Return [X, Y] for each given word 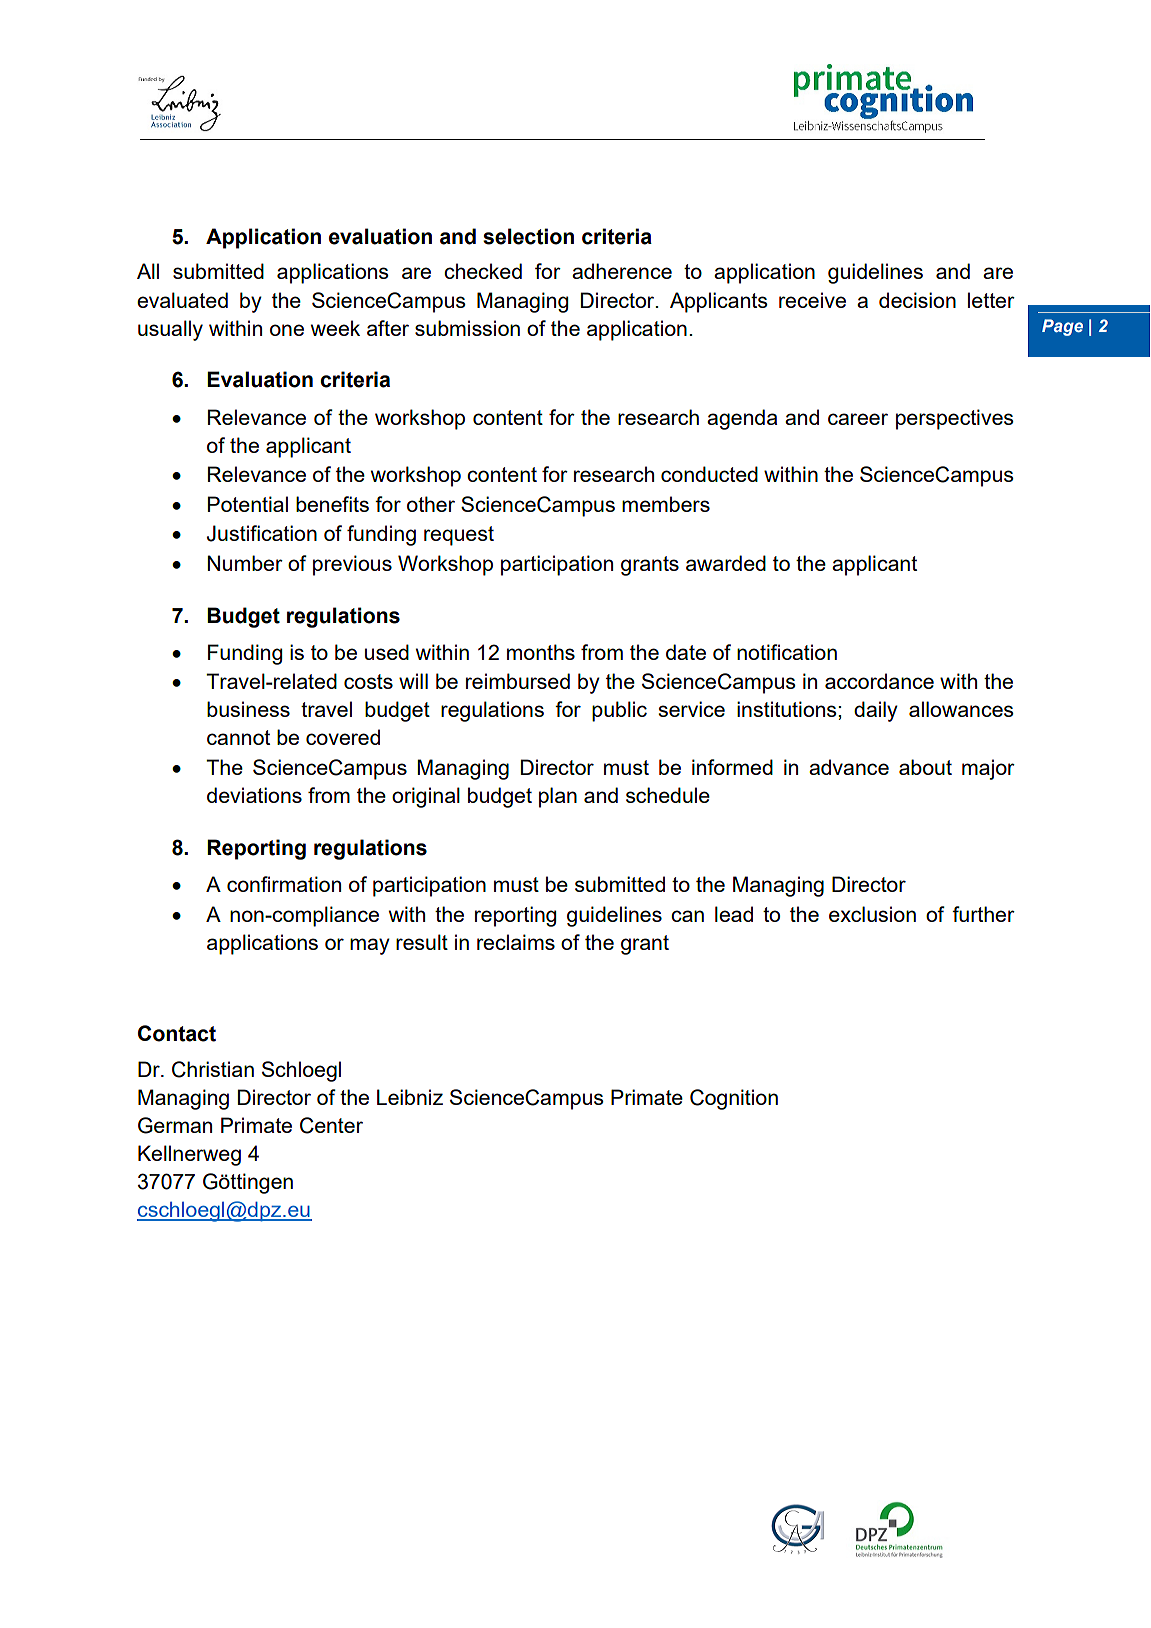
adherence [622, 271]
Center [331, 1125]
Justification [262, 533]
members [666, 504]
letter [991, 300]
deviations [254, 795]
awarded [726, 563]
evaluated [182, 300]
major [988, 769]
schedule [668, 795]
